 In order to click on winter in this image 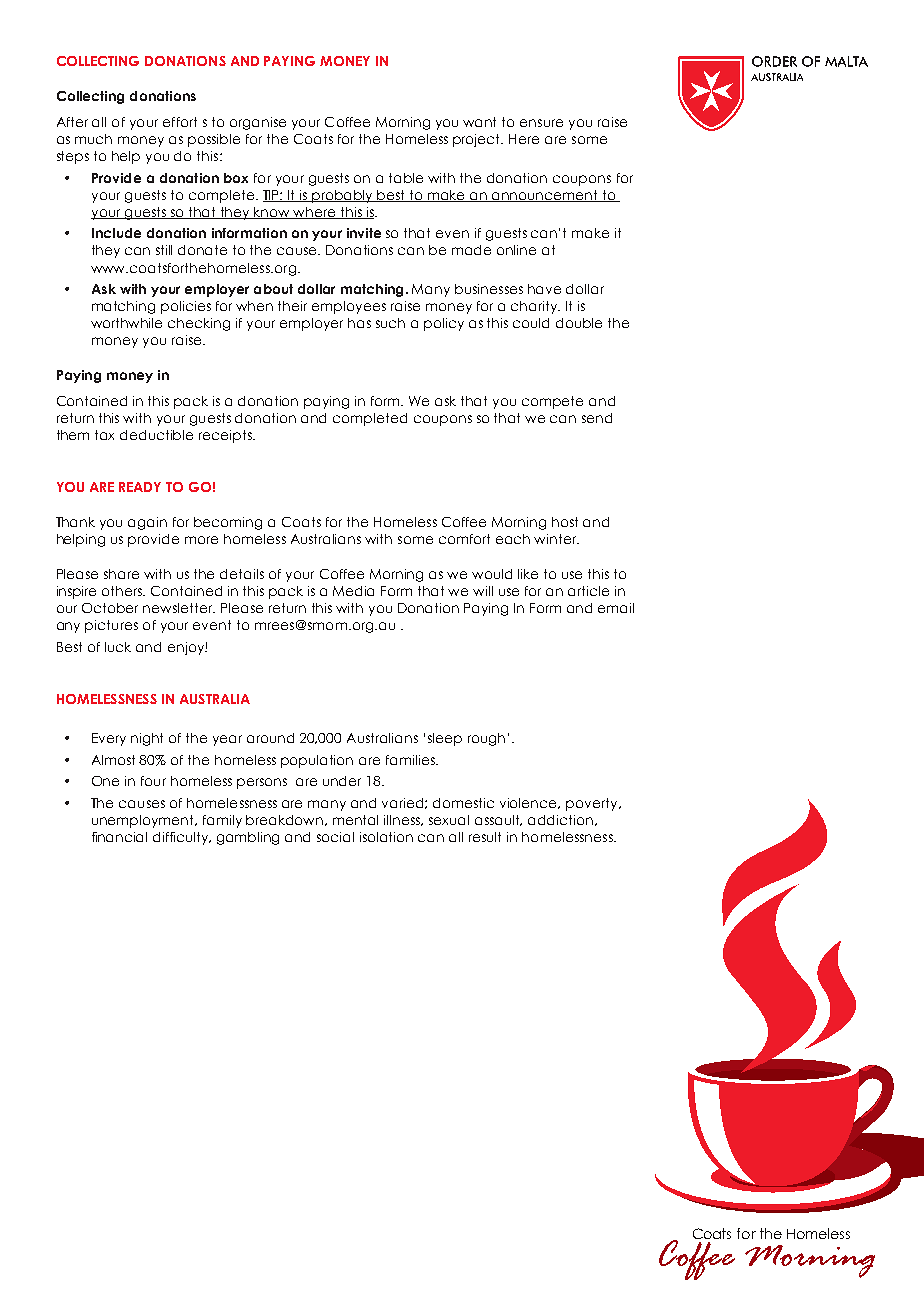, I will do `click(556, 539)`.
